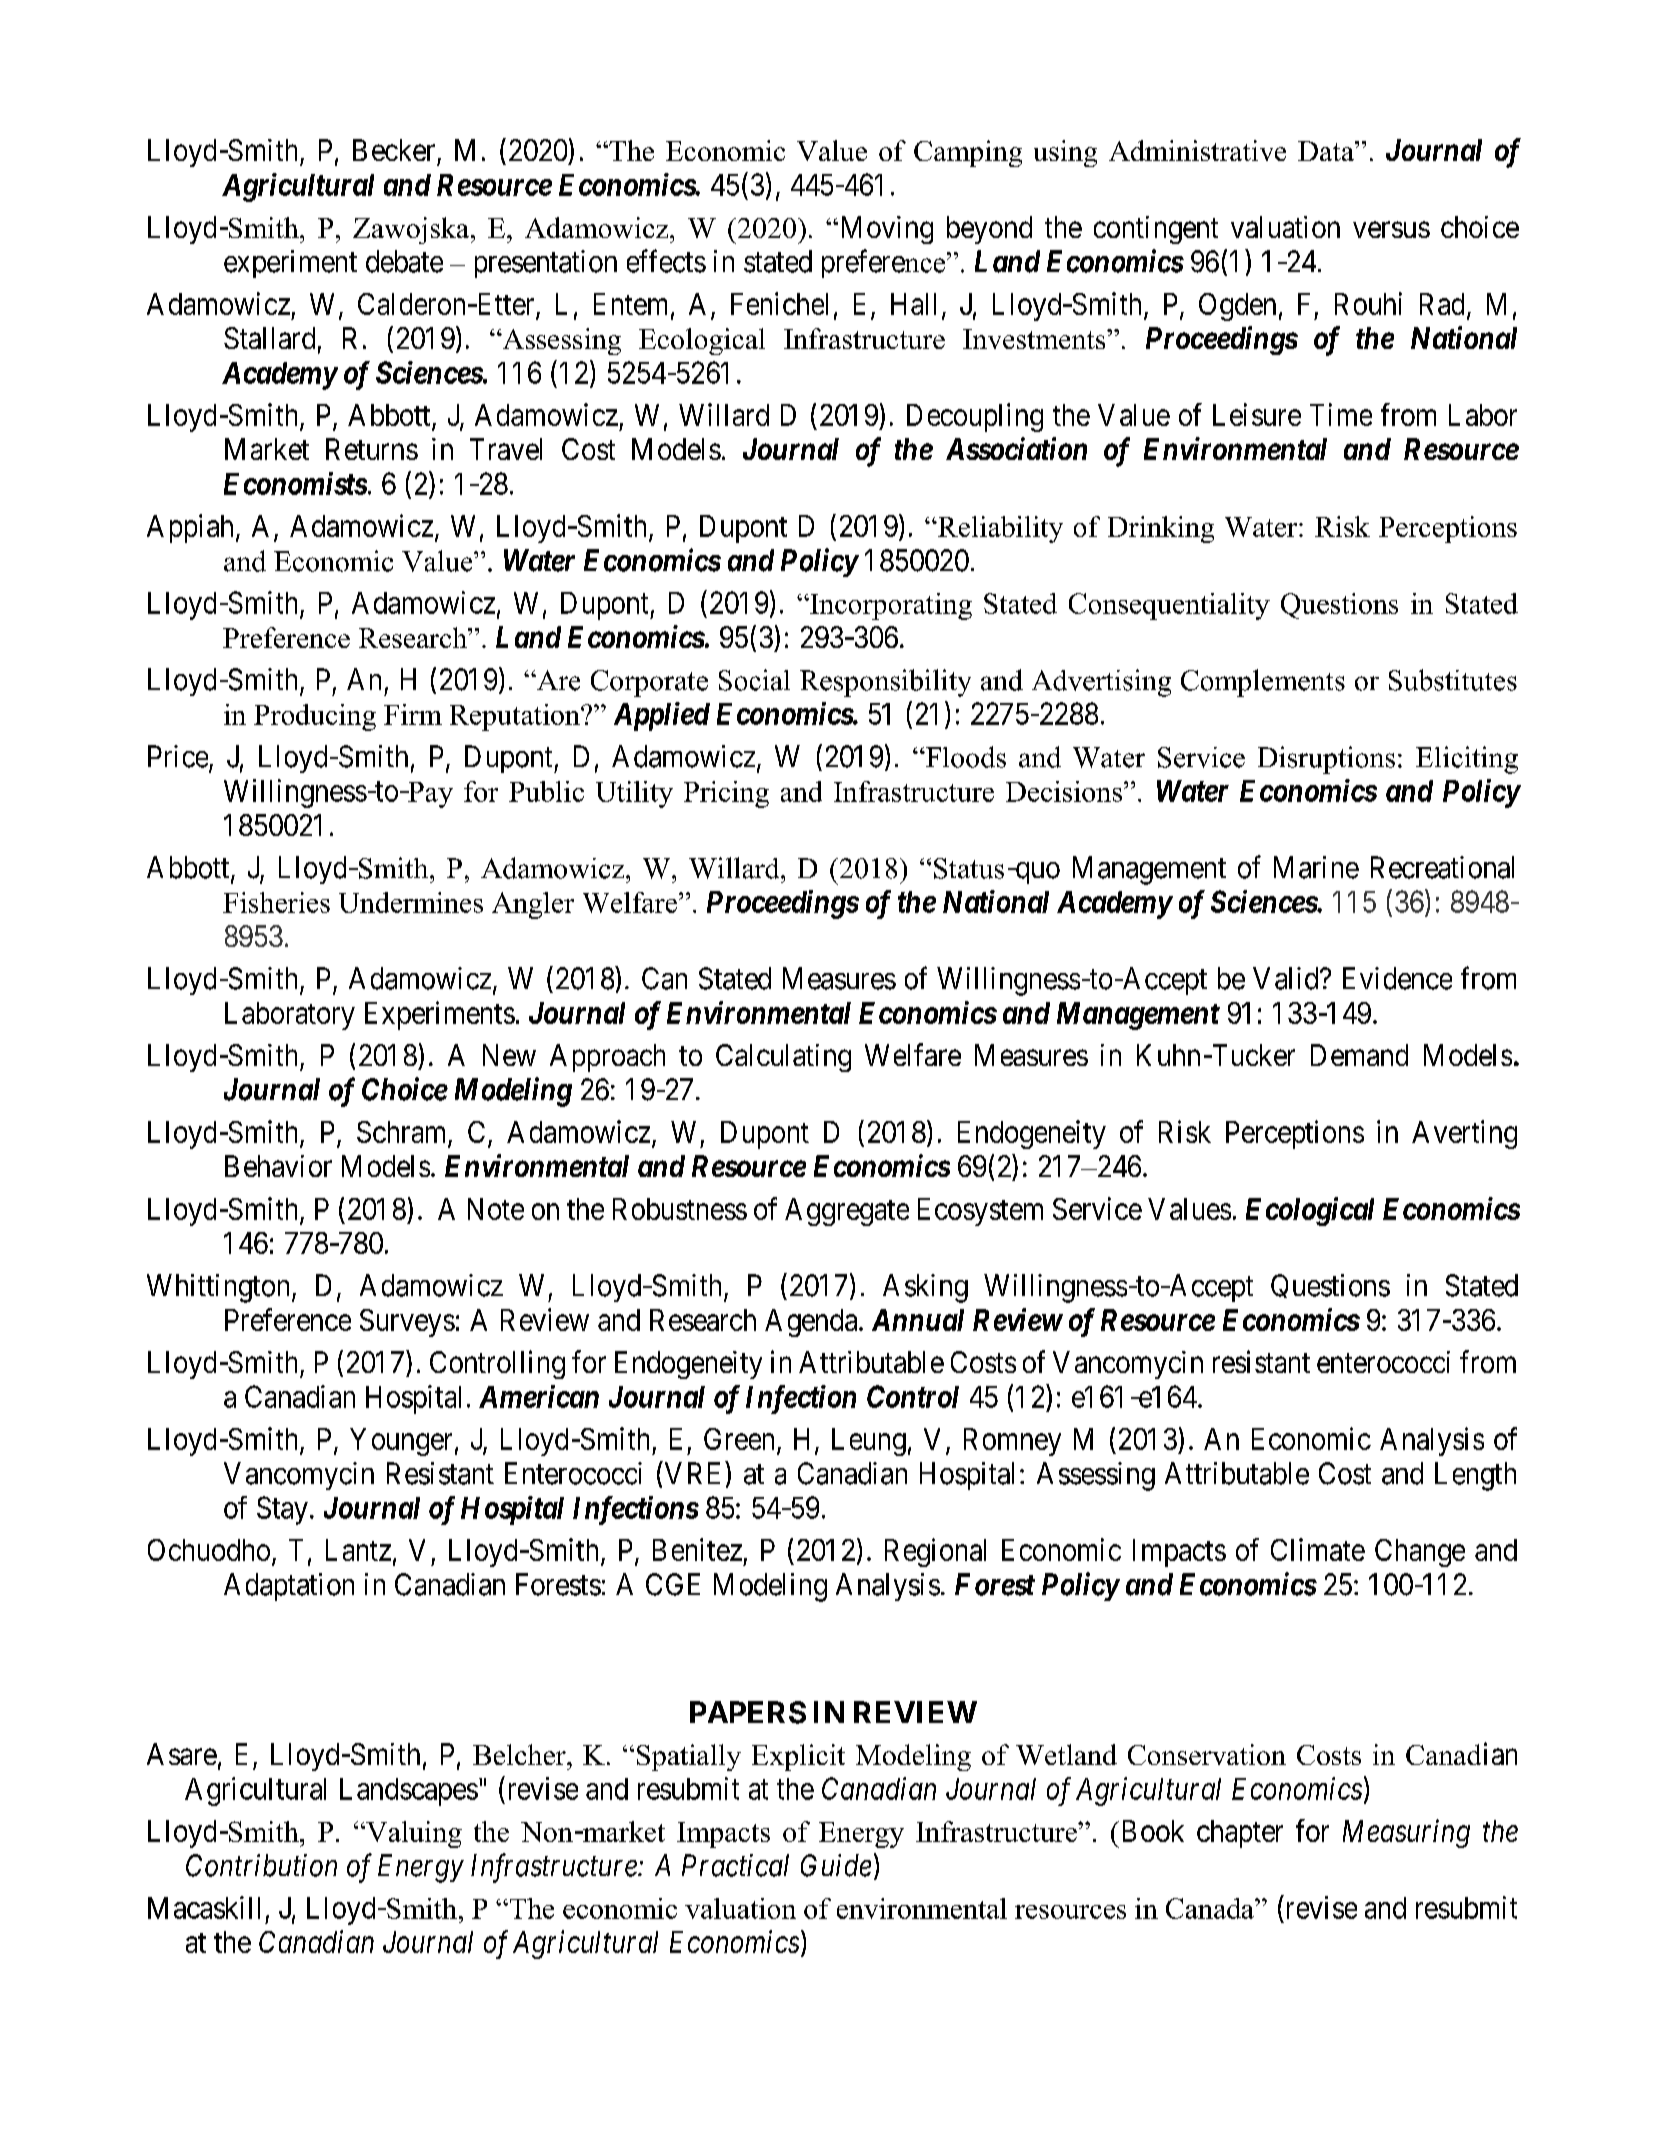 The image size is (1659, 2148). Describe the element at coordinates (276, 902) in the screenshot. I see `Fisheries` at that location.
